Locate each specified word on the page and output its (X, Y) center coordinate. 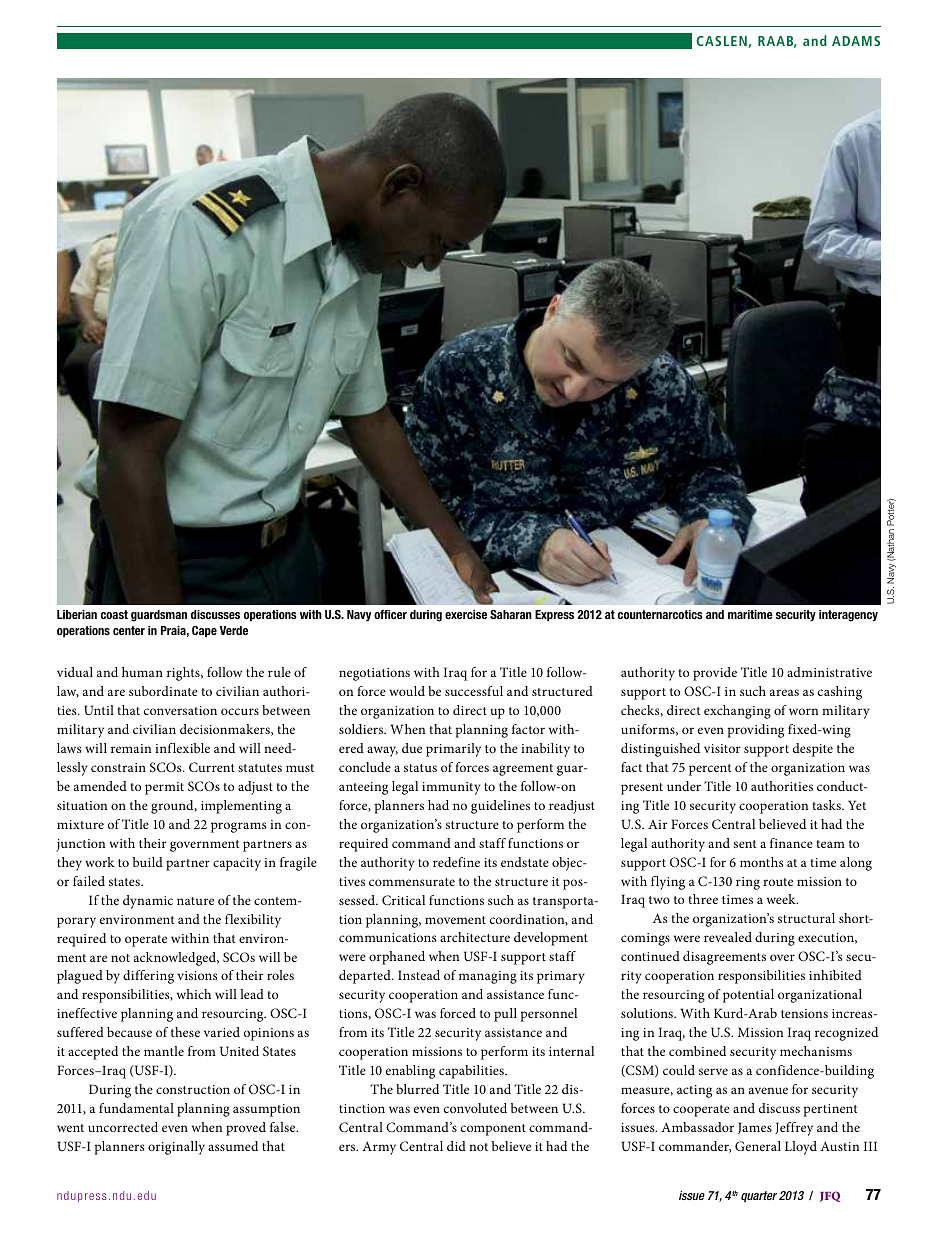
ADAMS (856, 41)
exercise (466, 614)
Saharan (511, 614)
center (129, 630)
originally (176, 1148)
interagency (848, 616)
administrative (829, 672)
